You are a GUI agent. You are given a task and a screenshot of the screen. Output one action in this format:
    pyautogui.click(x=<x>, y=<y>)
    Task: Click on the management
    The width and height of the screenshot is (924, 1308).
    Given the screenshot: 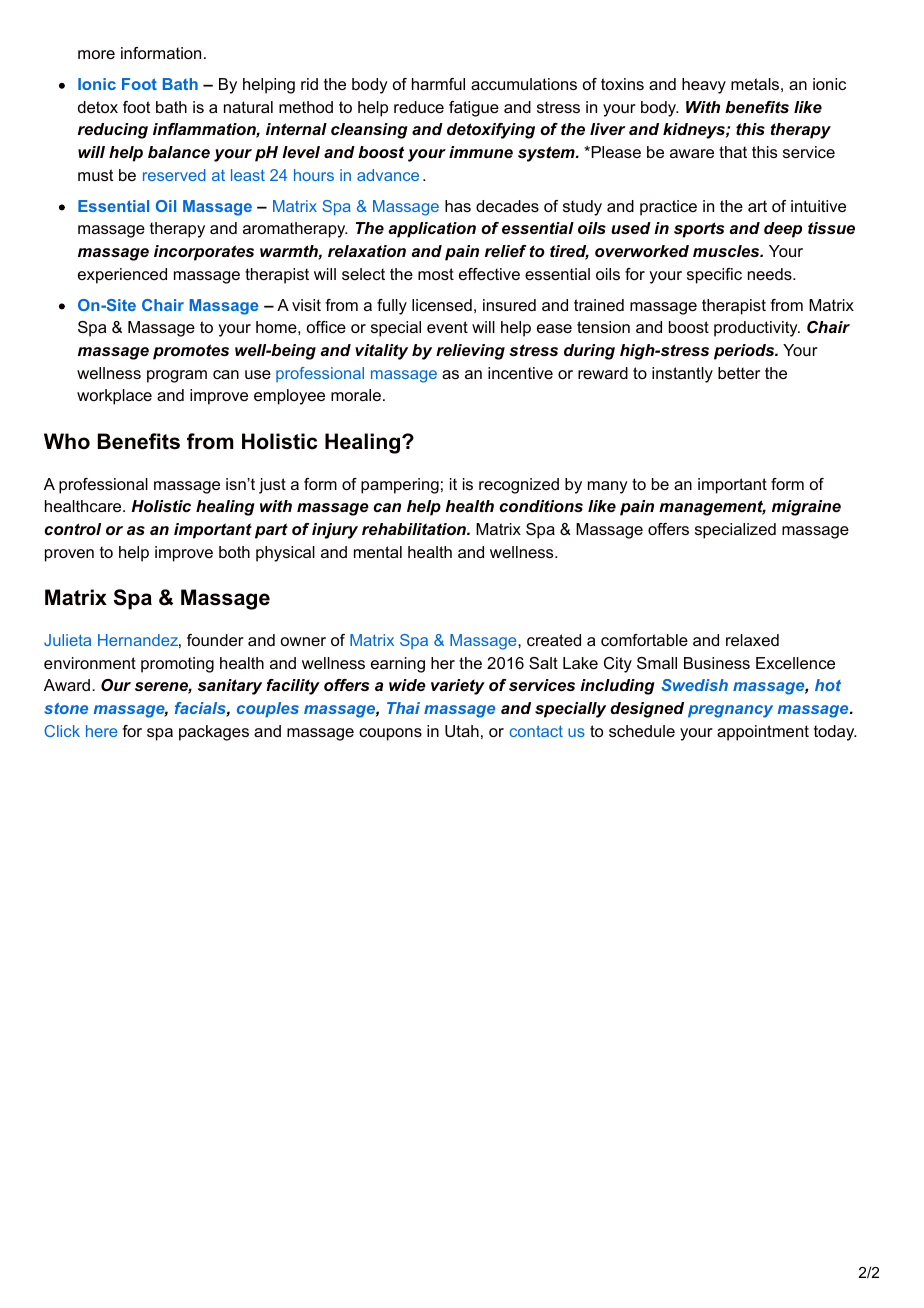 What is the action you would take?
    pyautogui.click(x=712, y=508)
